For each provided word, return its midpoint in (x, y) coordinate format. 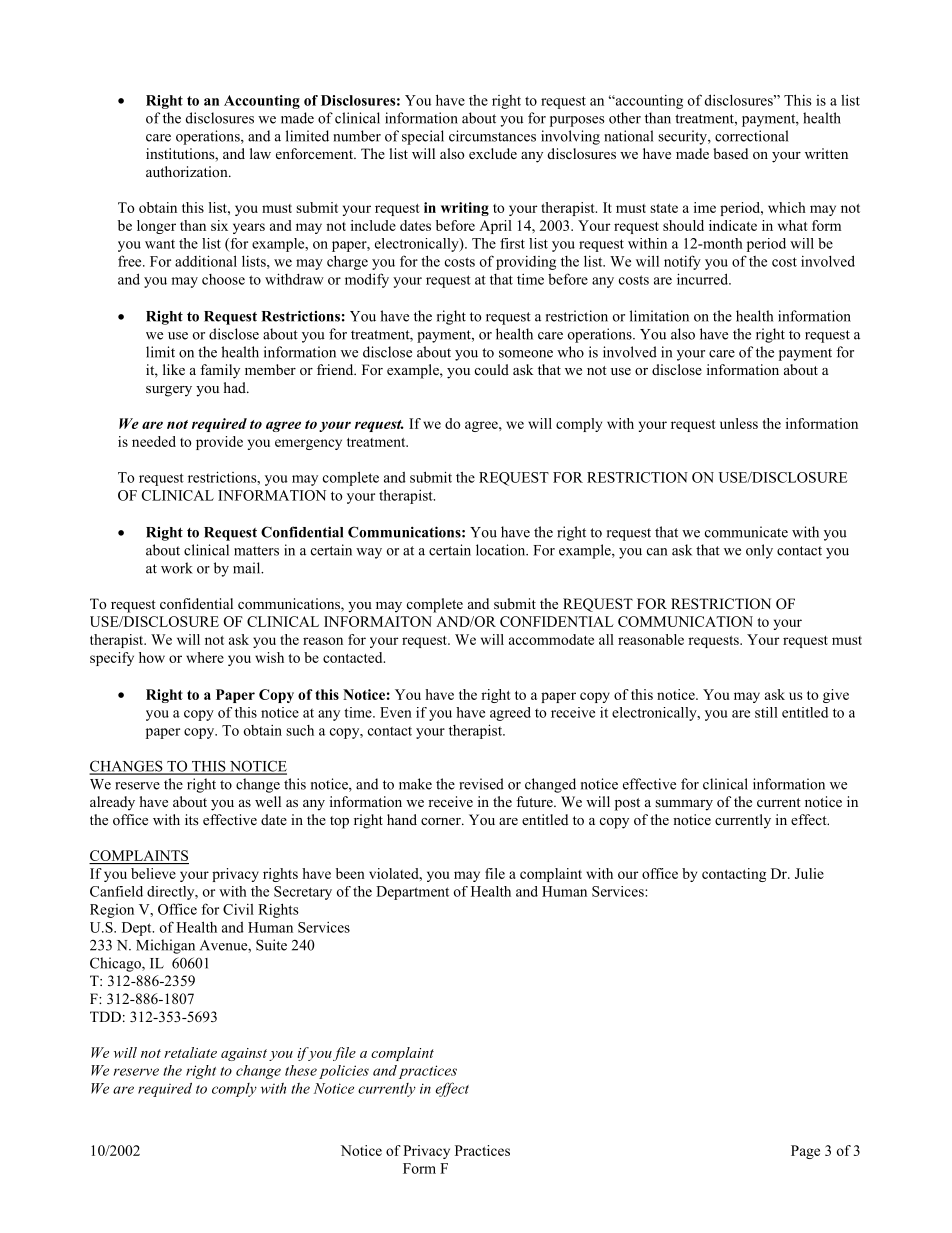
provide (219, 443)
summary (684, 805)
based (731, 153)
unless (739, 423)
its (191, 819)
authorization (188, 171)
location (501, 550)
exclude (493, 153)
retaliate (190, 1052)
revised (481, 784)
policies (344, 1072)
